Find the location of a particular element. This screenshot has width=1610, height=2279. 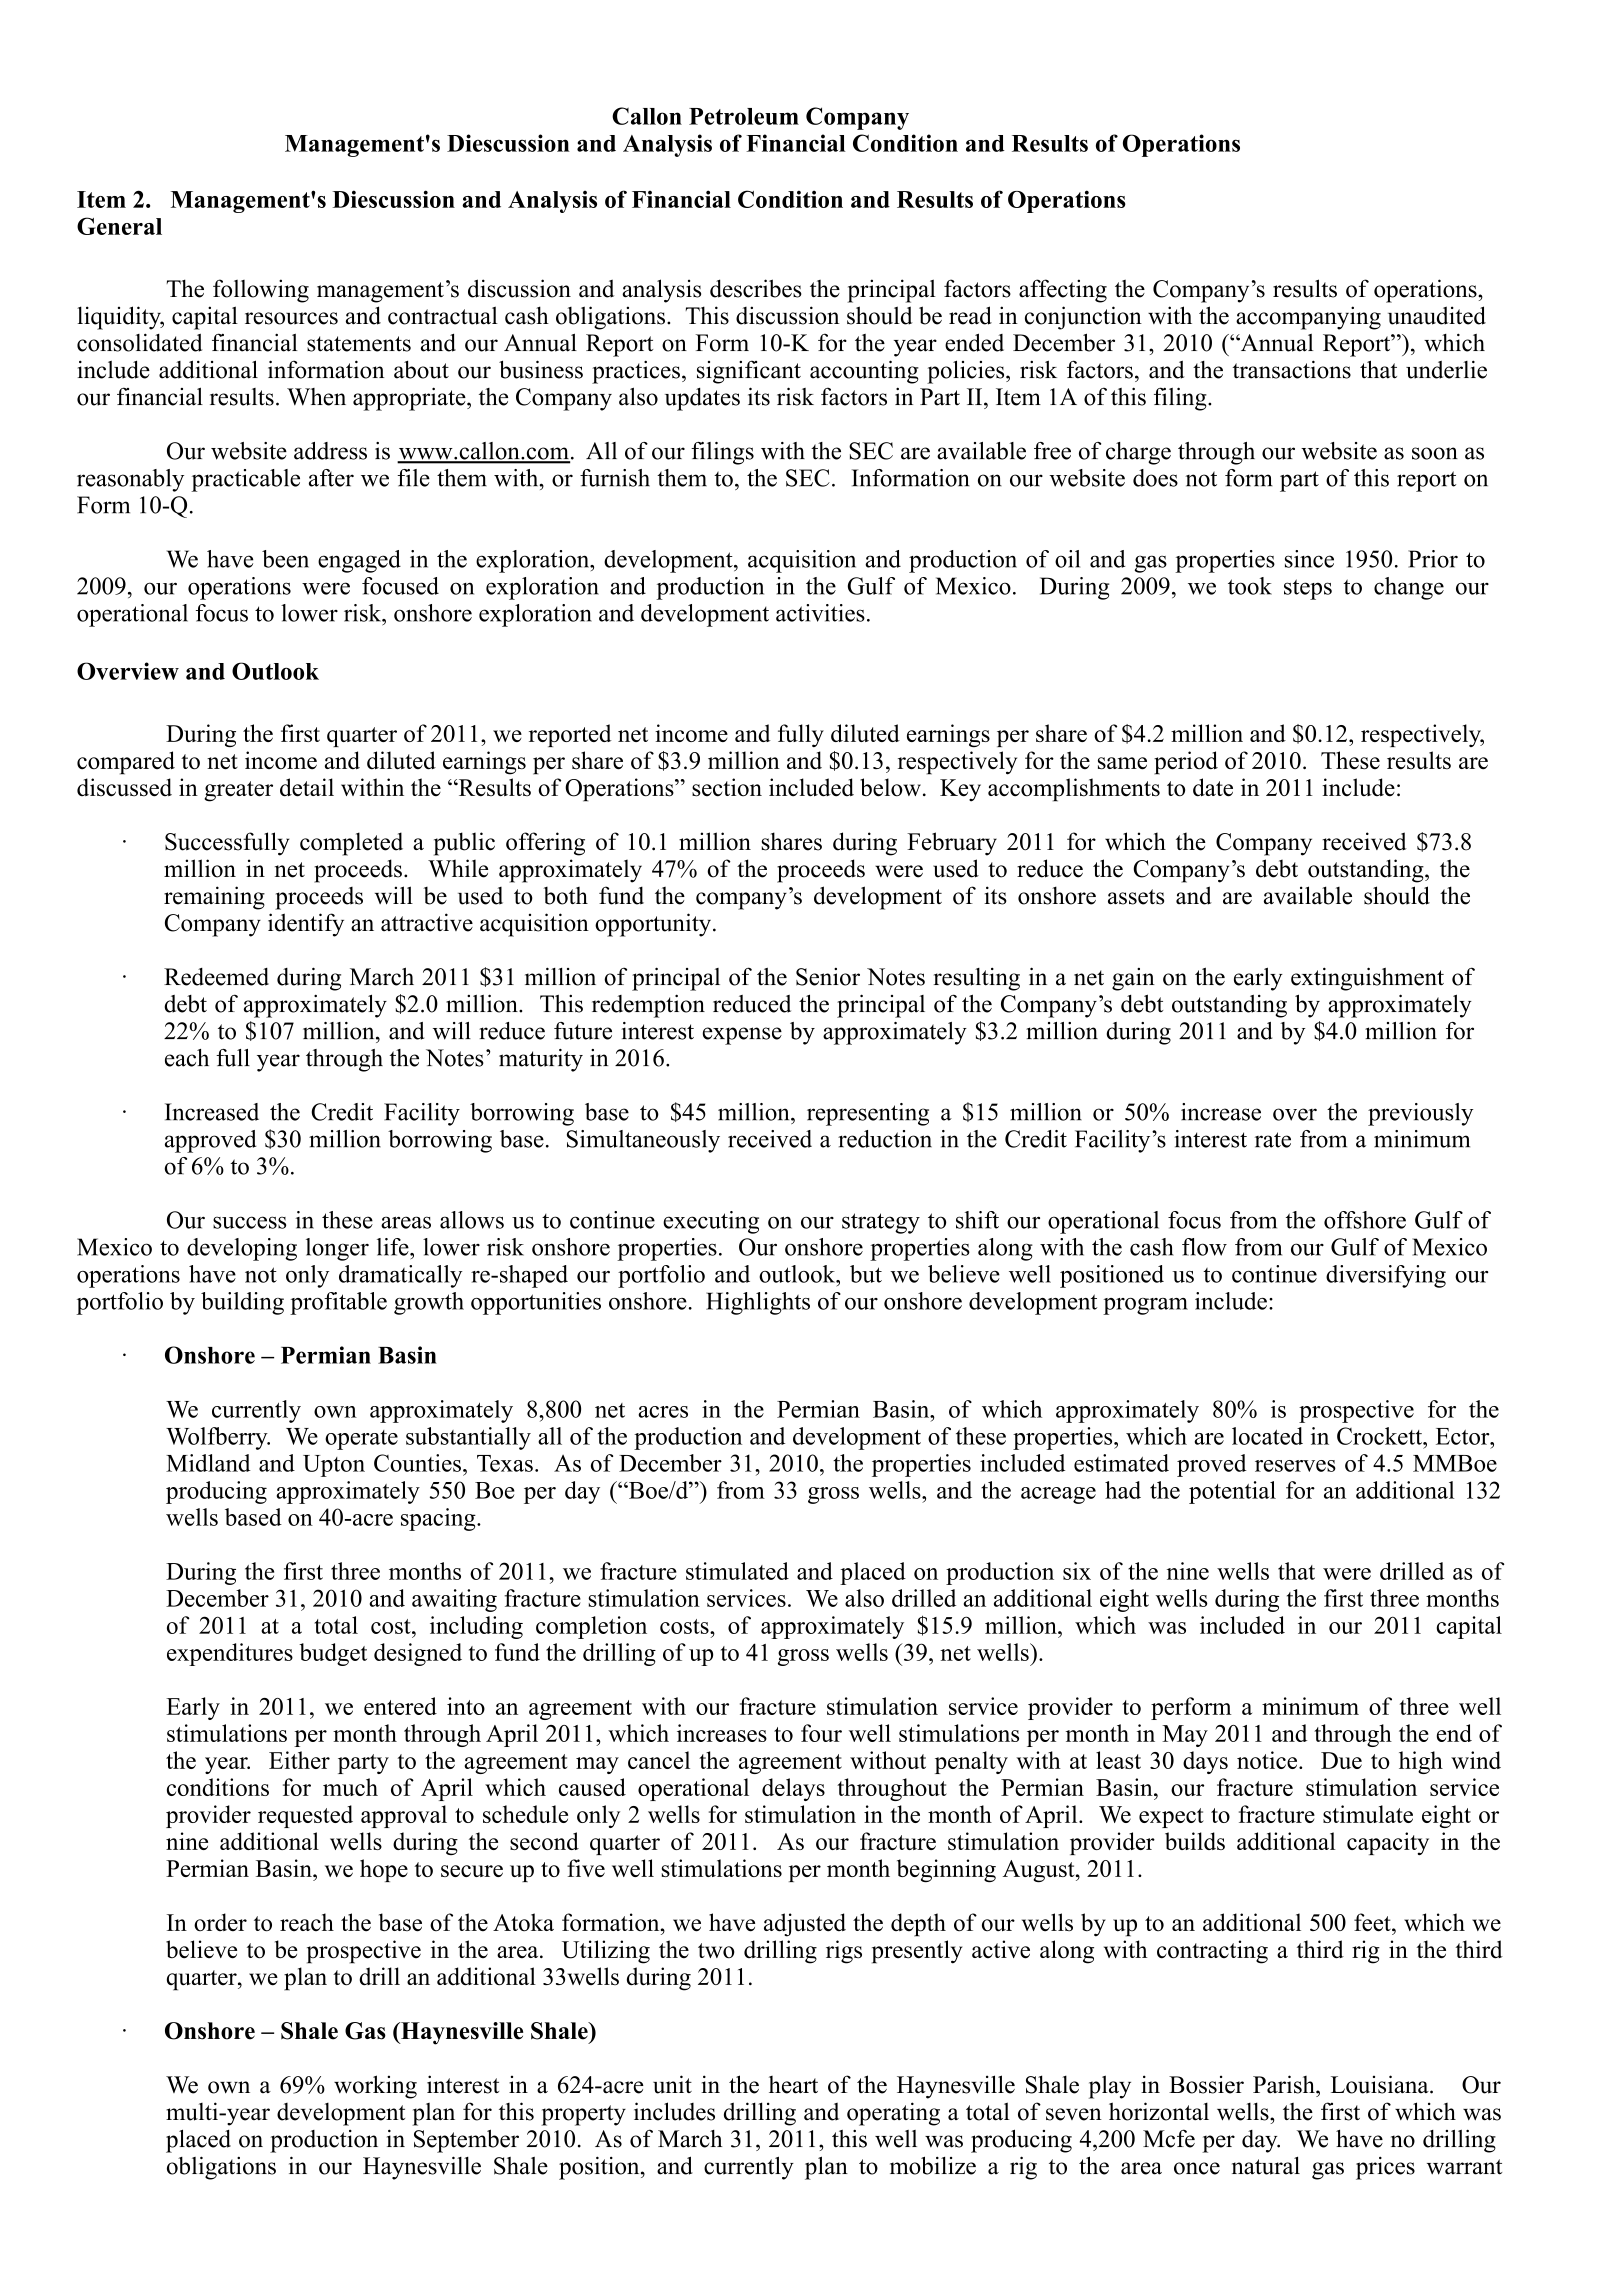

following is located at coordinates (261, 291).
